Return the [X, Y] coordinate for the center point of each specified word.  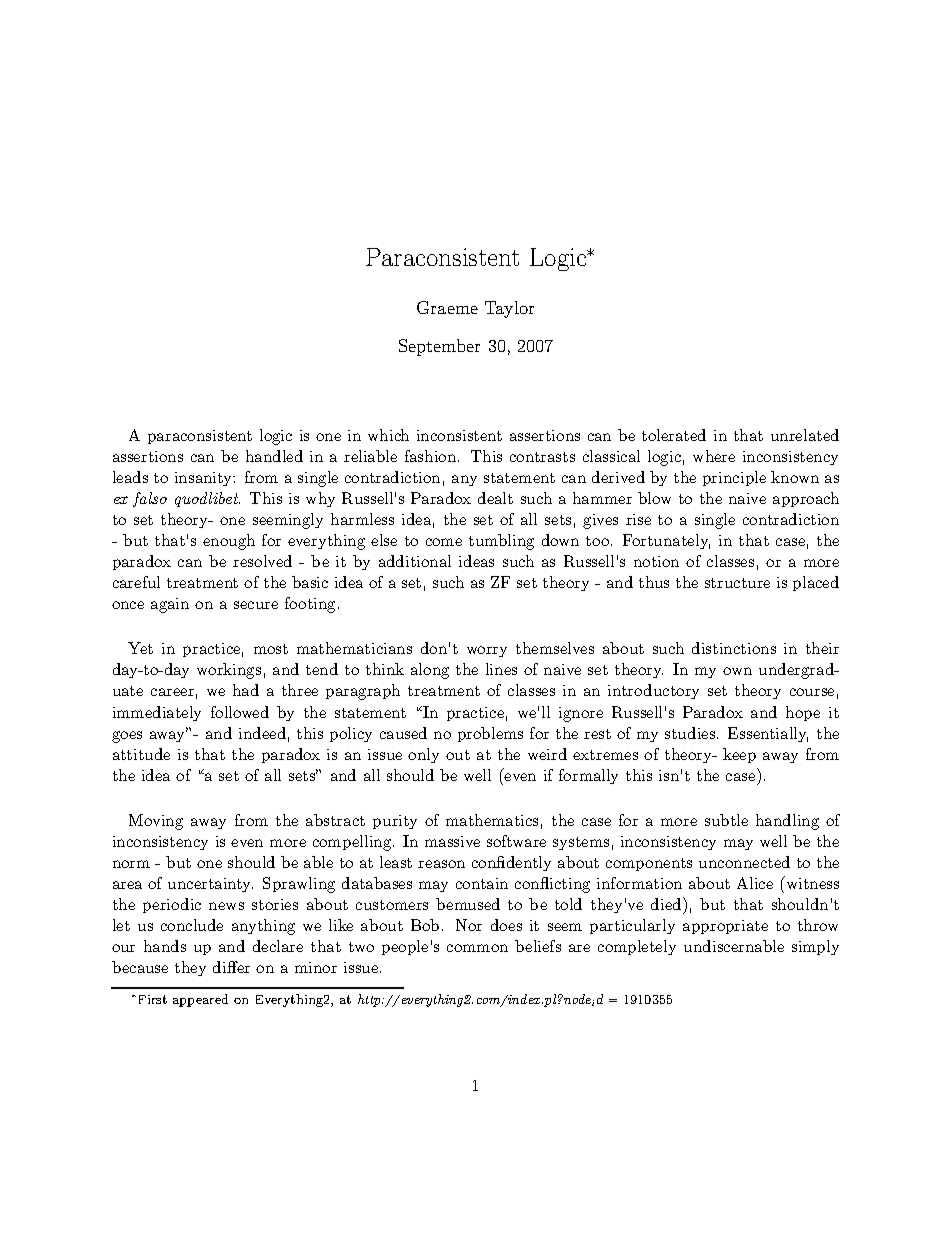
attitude [141, 754]
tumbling [501, 542]
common [477, 948]
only [423, 755]
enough [229, 542]
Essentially [768, 734]
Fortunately [666, 541]
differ [231, 967]
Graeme [447, 307]
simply [815, 947]
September [439, 347]
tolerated [674, 435]
